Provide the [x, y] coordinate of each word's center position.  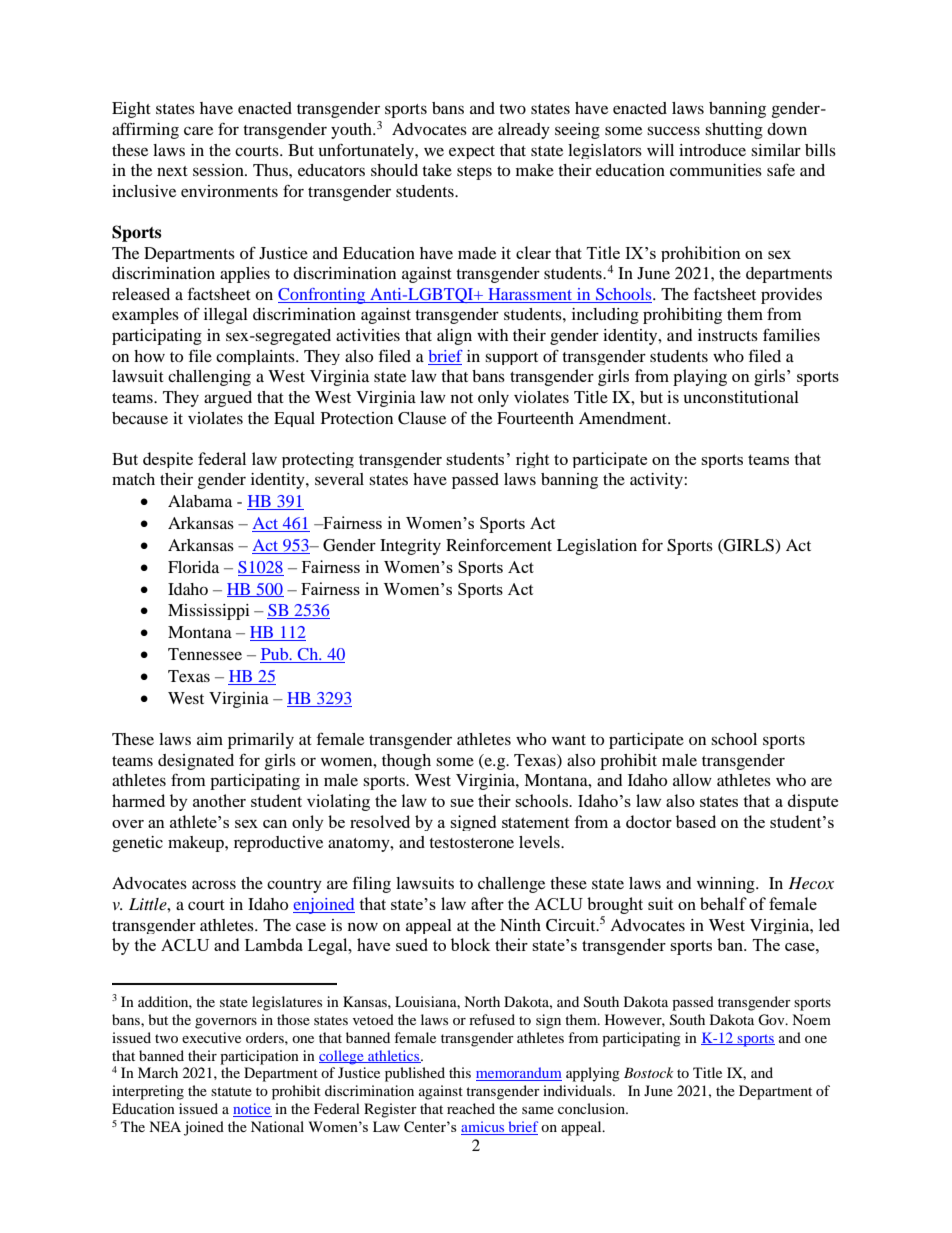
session [219, 170]
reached [471, 1108]
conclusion [592, 1108]
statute [231, 1091]
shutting [734, 131]
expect [472, 152]
